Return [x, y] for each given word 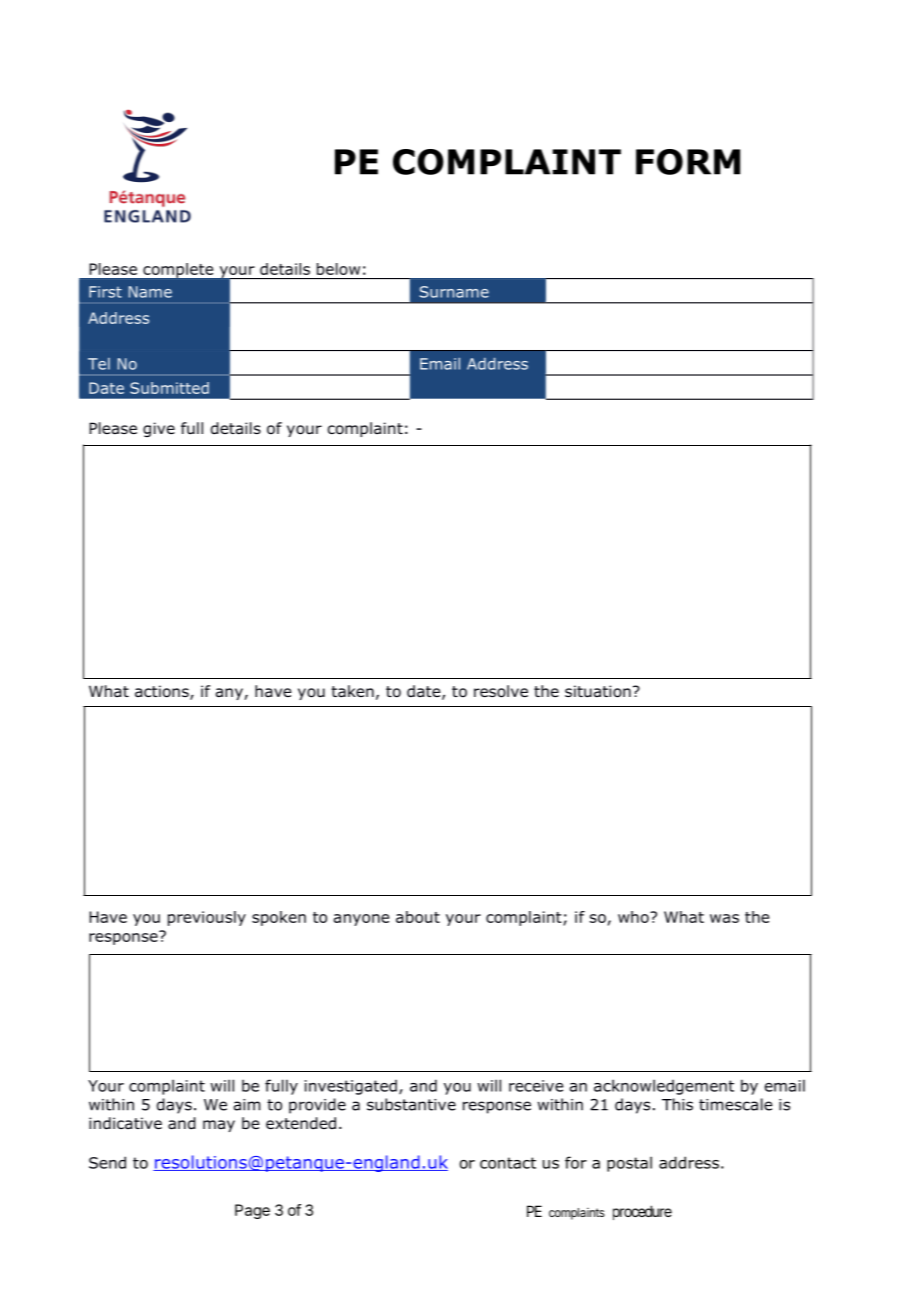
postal [629, 1164]
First [105, 292]
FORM [688, 162]
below [338, 269]
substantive [411, 1104]
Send [107, 1162]
